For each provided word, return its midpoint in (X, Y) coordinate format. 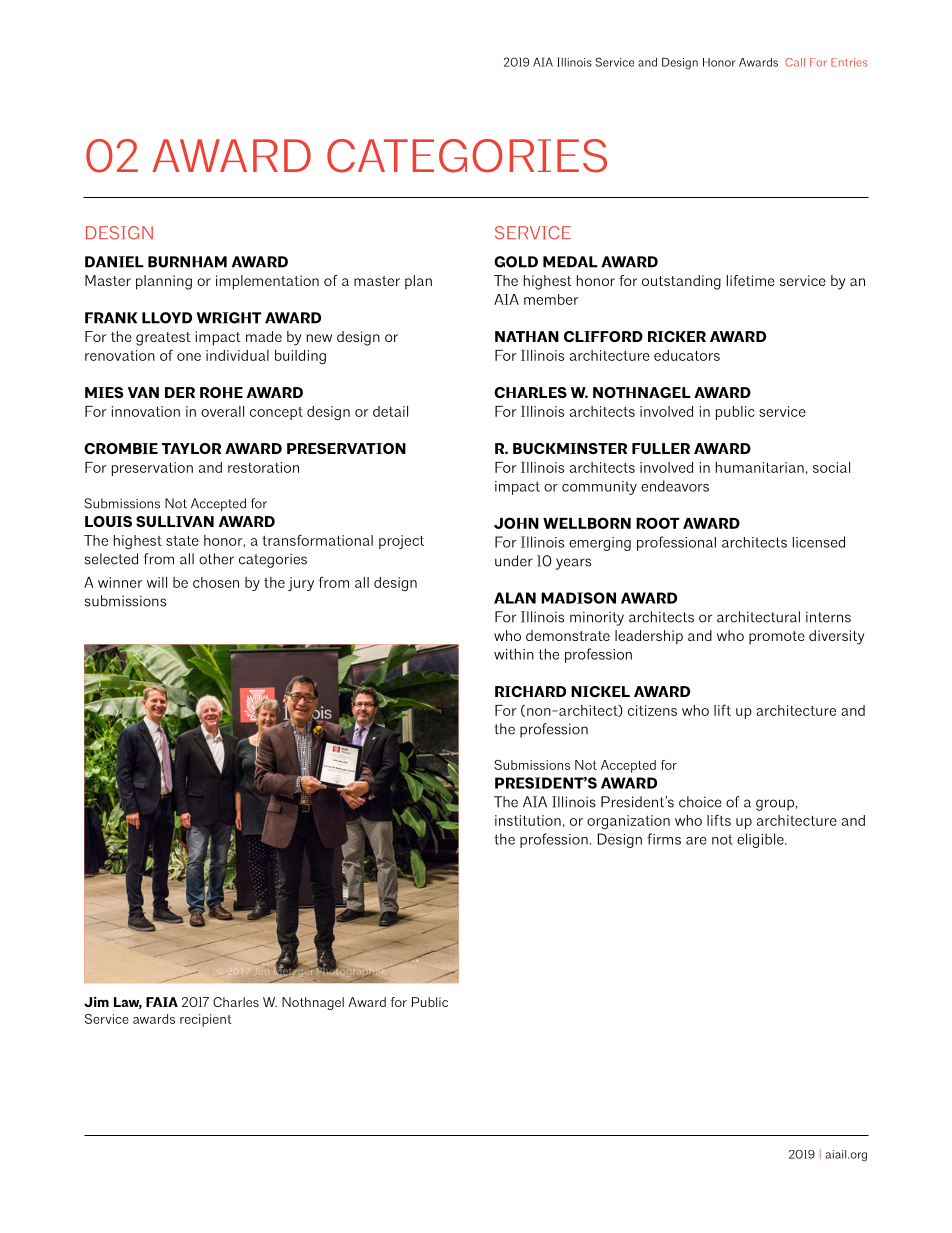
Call (795, 62)
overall (222, 411)
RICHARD (530, 691)
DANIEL (114, 262)
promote (777, 638)
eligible (761, 840)
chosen (216, 582)
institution (528, 820)
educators (687, 355)
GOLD (516, 262)
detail (390, 411)
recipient (206, 1020)
